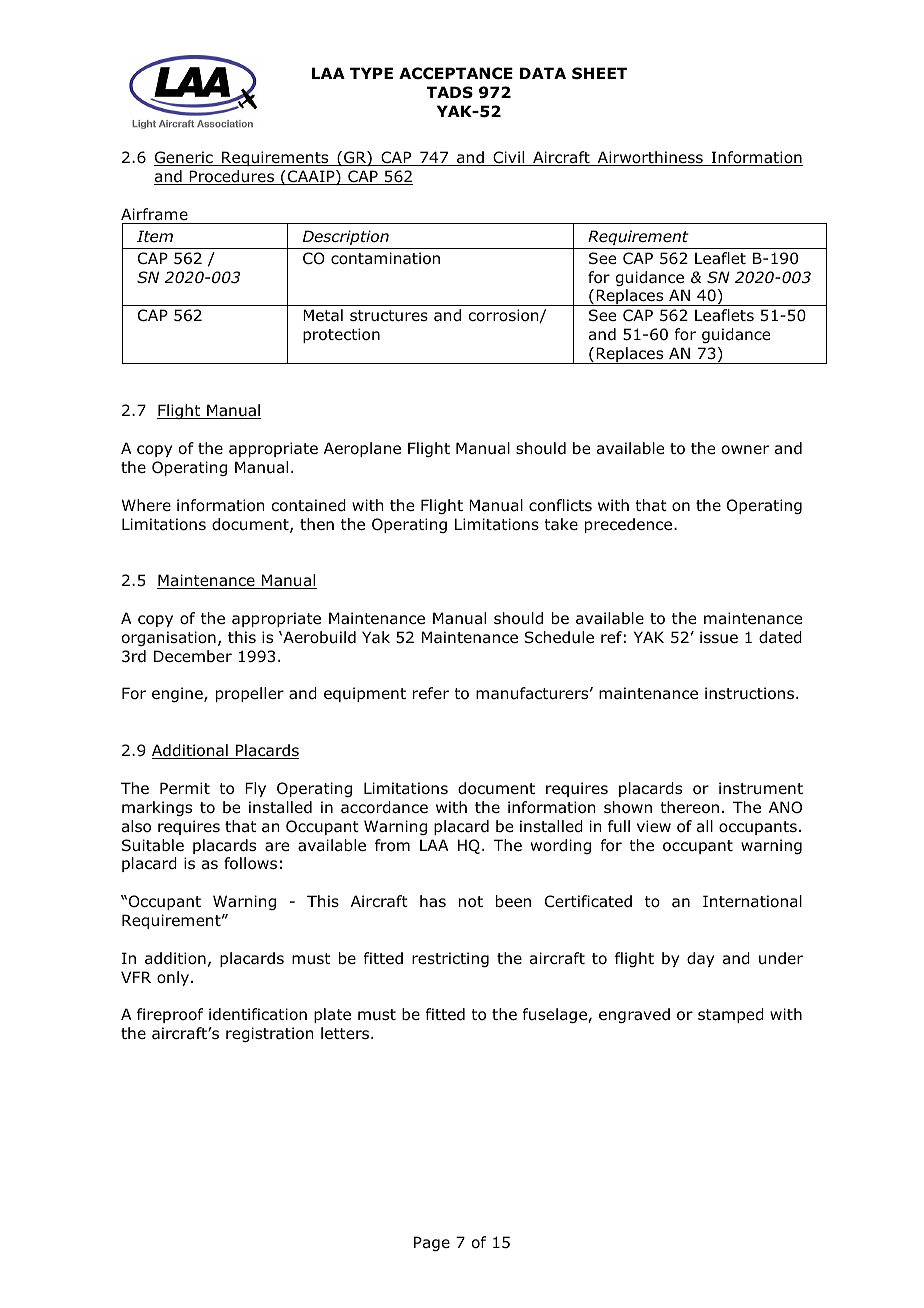  What do you see at coordinates (432, 1243) in the image?
I see `Page` at bounding box center [432, 1243].
